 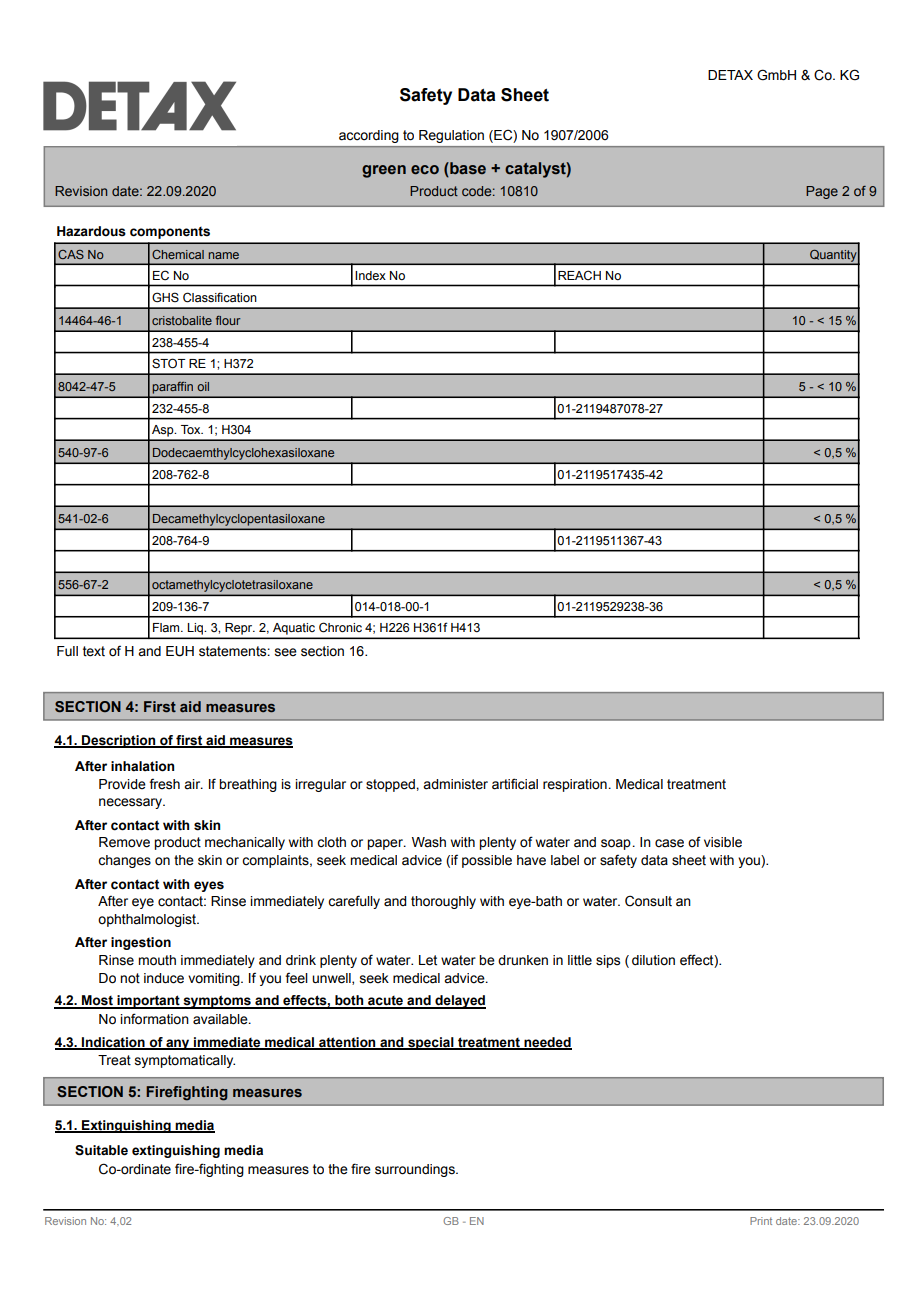 I want to click on components, so click(x=170, y=233).
